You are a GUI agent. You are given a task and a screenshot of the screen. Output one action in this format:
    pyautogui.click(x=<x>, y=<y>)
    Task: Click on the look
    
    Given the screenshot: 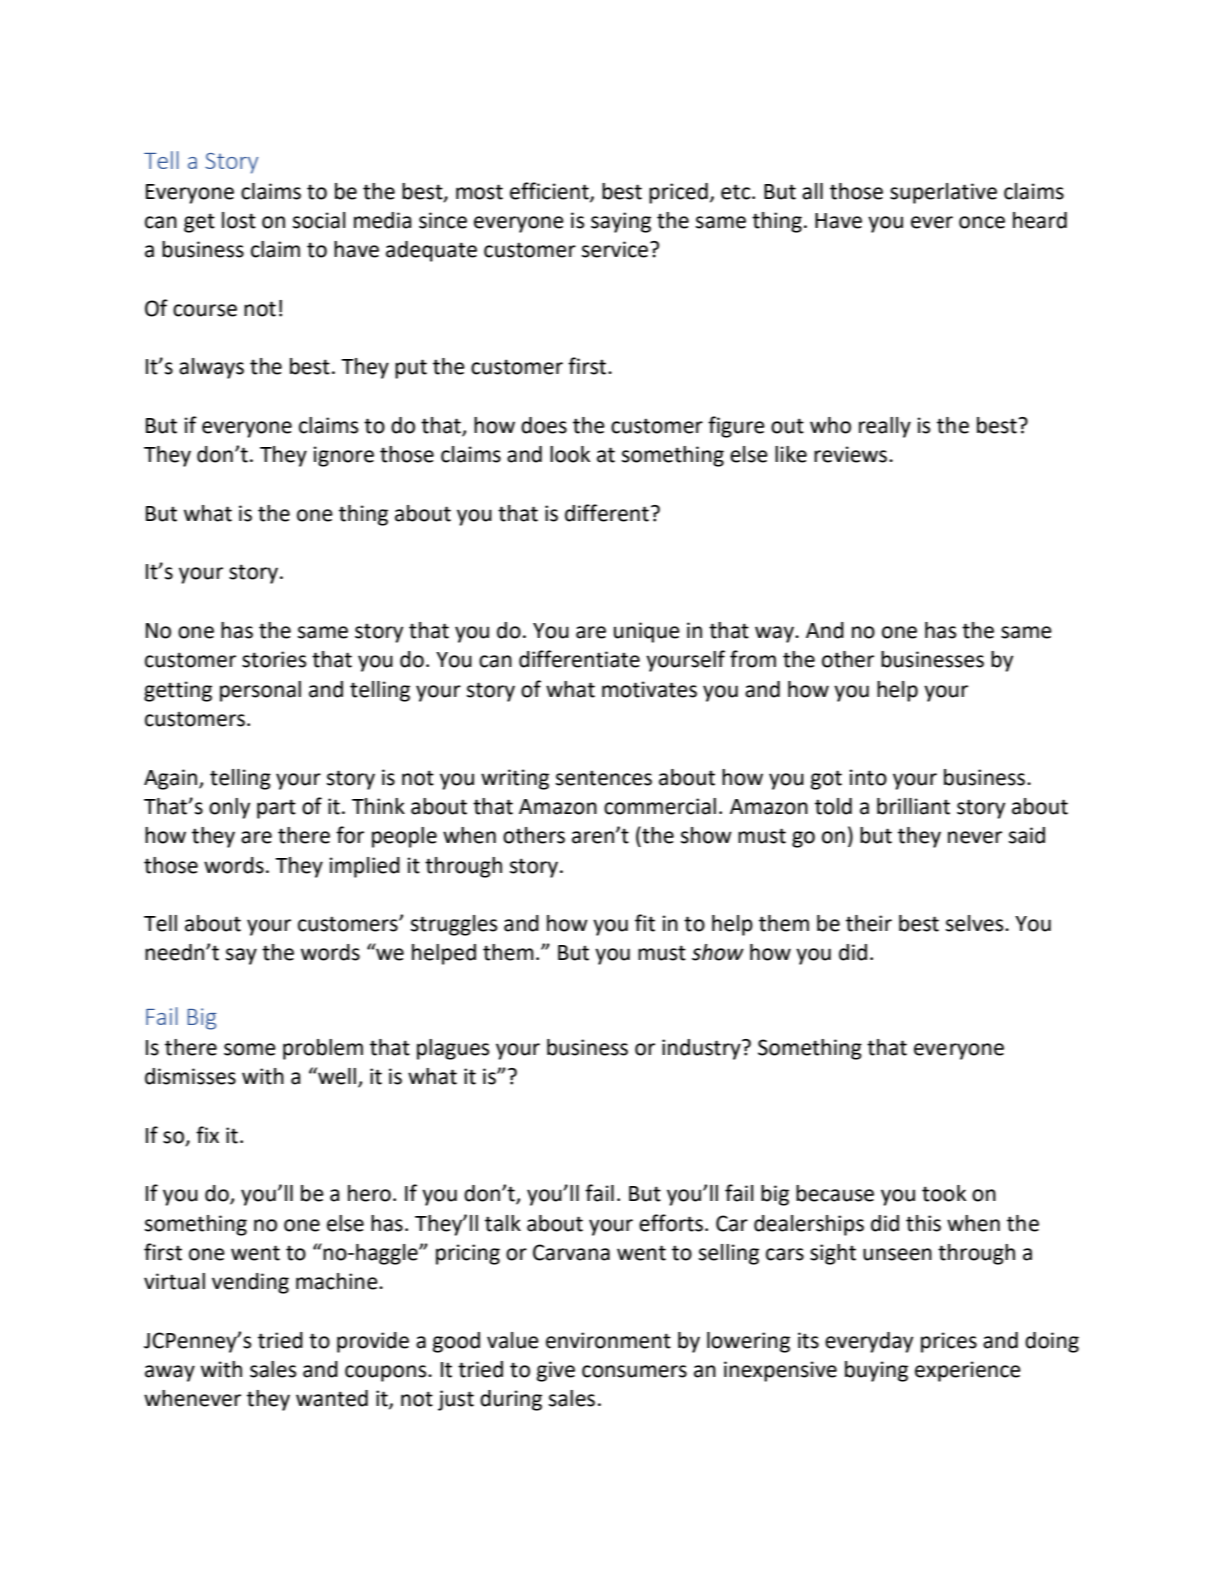 What is the action you would take?
    pyautogui.click(x=570, y=454)
